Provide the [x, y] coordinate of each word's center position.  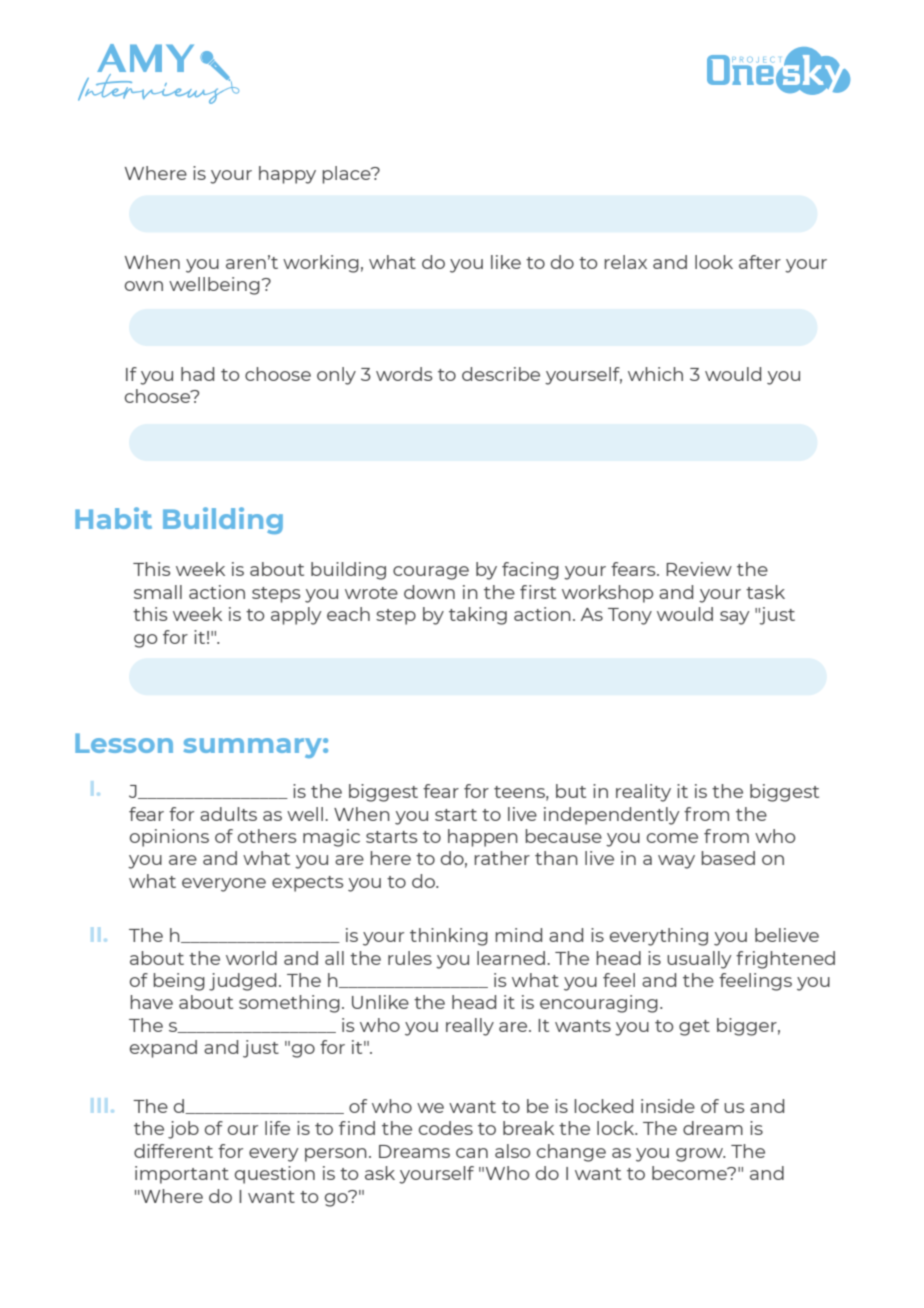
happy [287, 175]
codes [446, 1128]
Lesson [124, 743]
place [347, 175]
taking [478, 616]
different [173, 1151]
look [714, 262]
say [735, 618]
